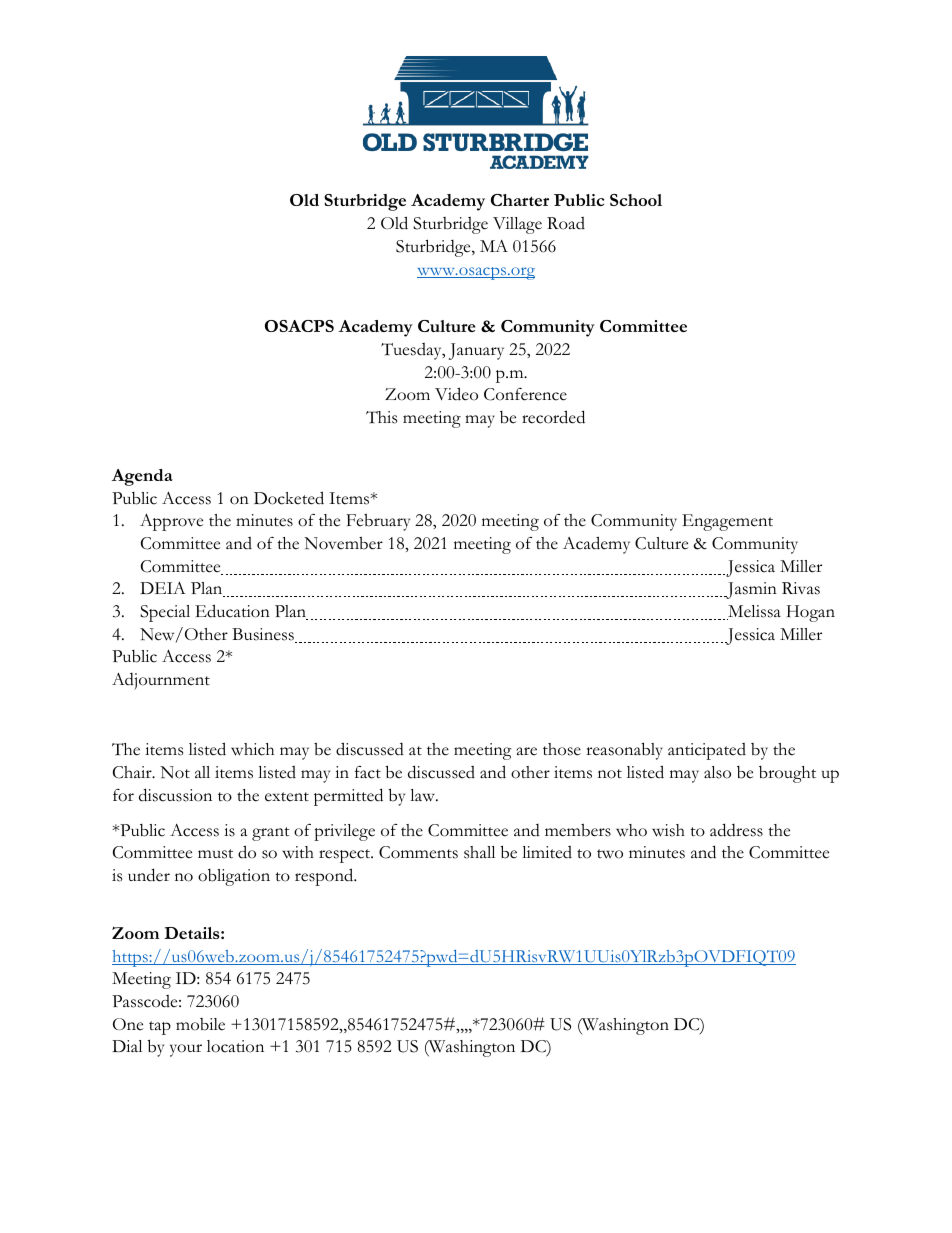 This page has width=952, height=1233. I want to click on mobile, so click(200, 1024).
